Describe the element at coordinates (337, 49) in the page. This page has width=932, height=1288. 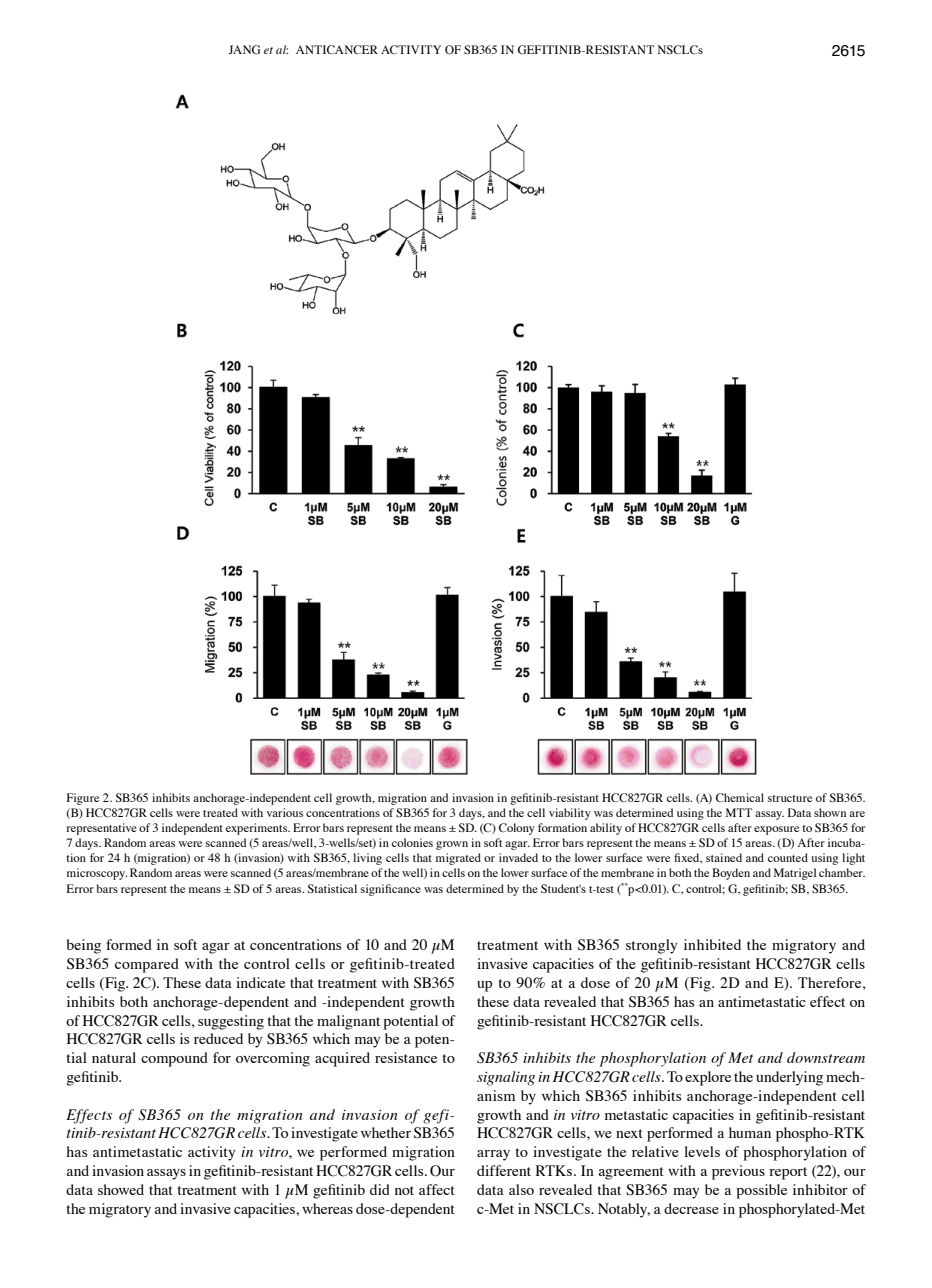
I see `Anticancer` at that location.
